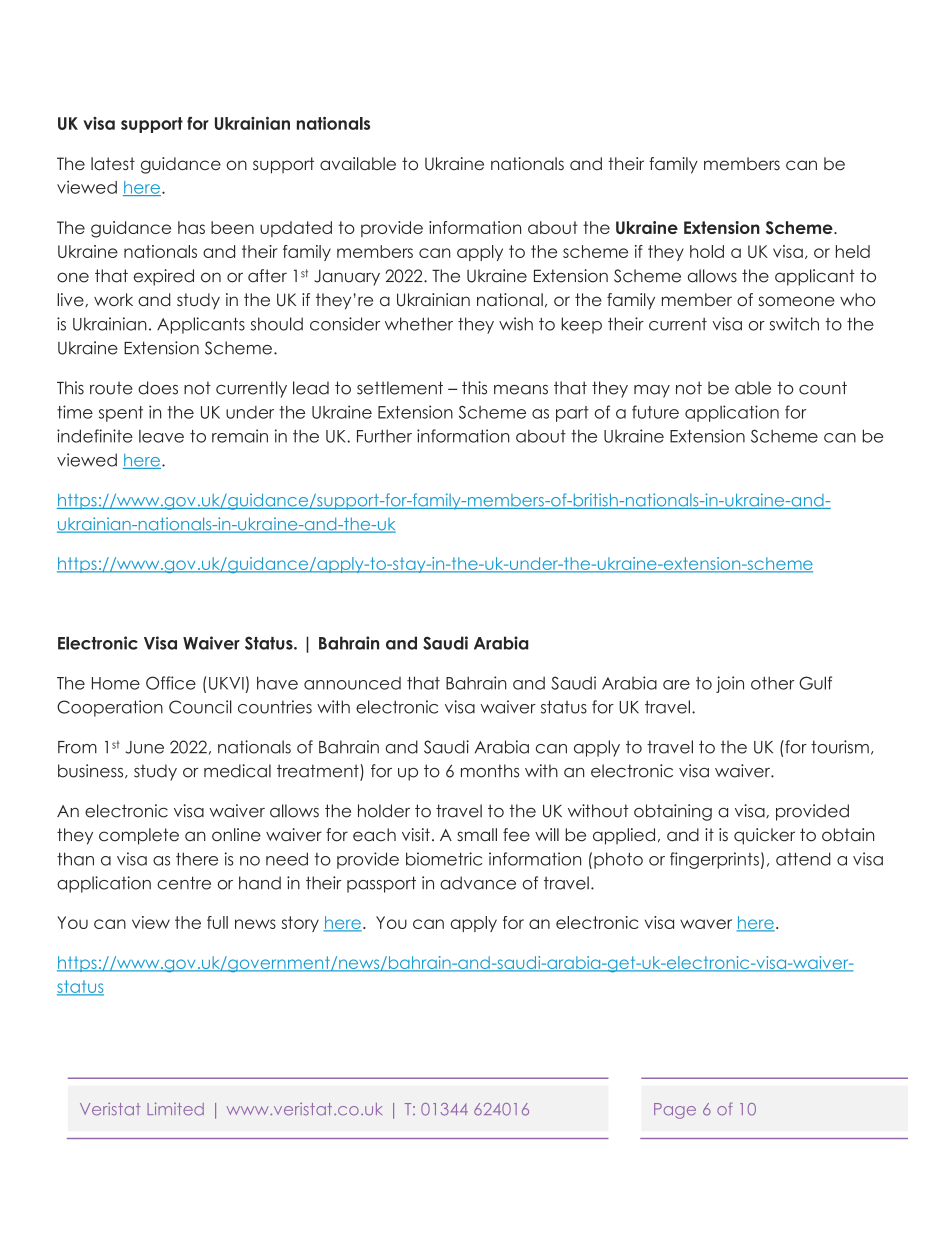  I want to click on has, so click(191, 227).
